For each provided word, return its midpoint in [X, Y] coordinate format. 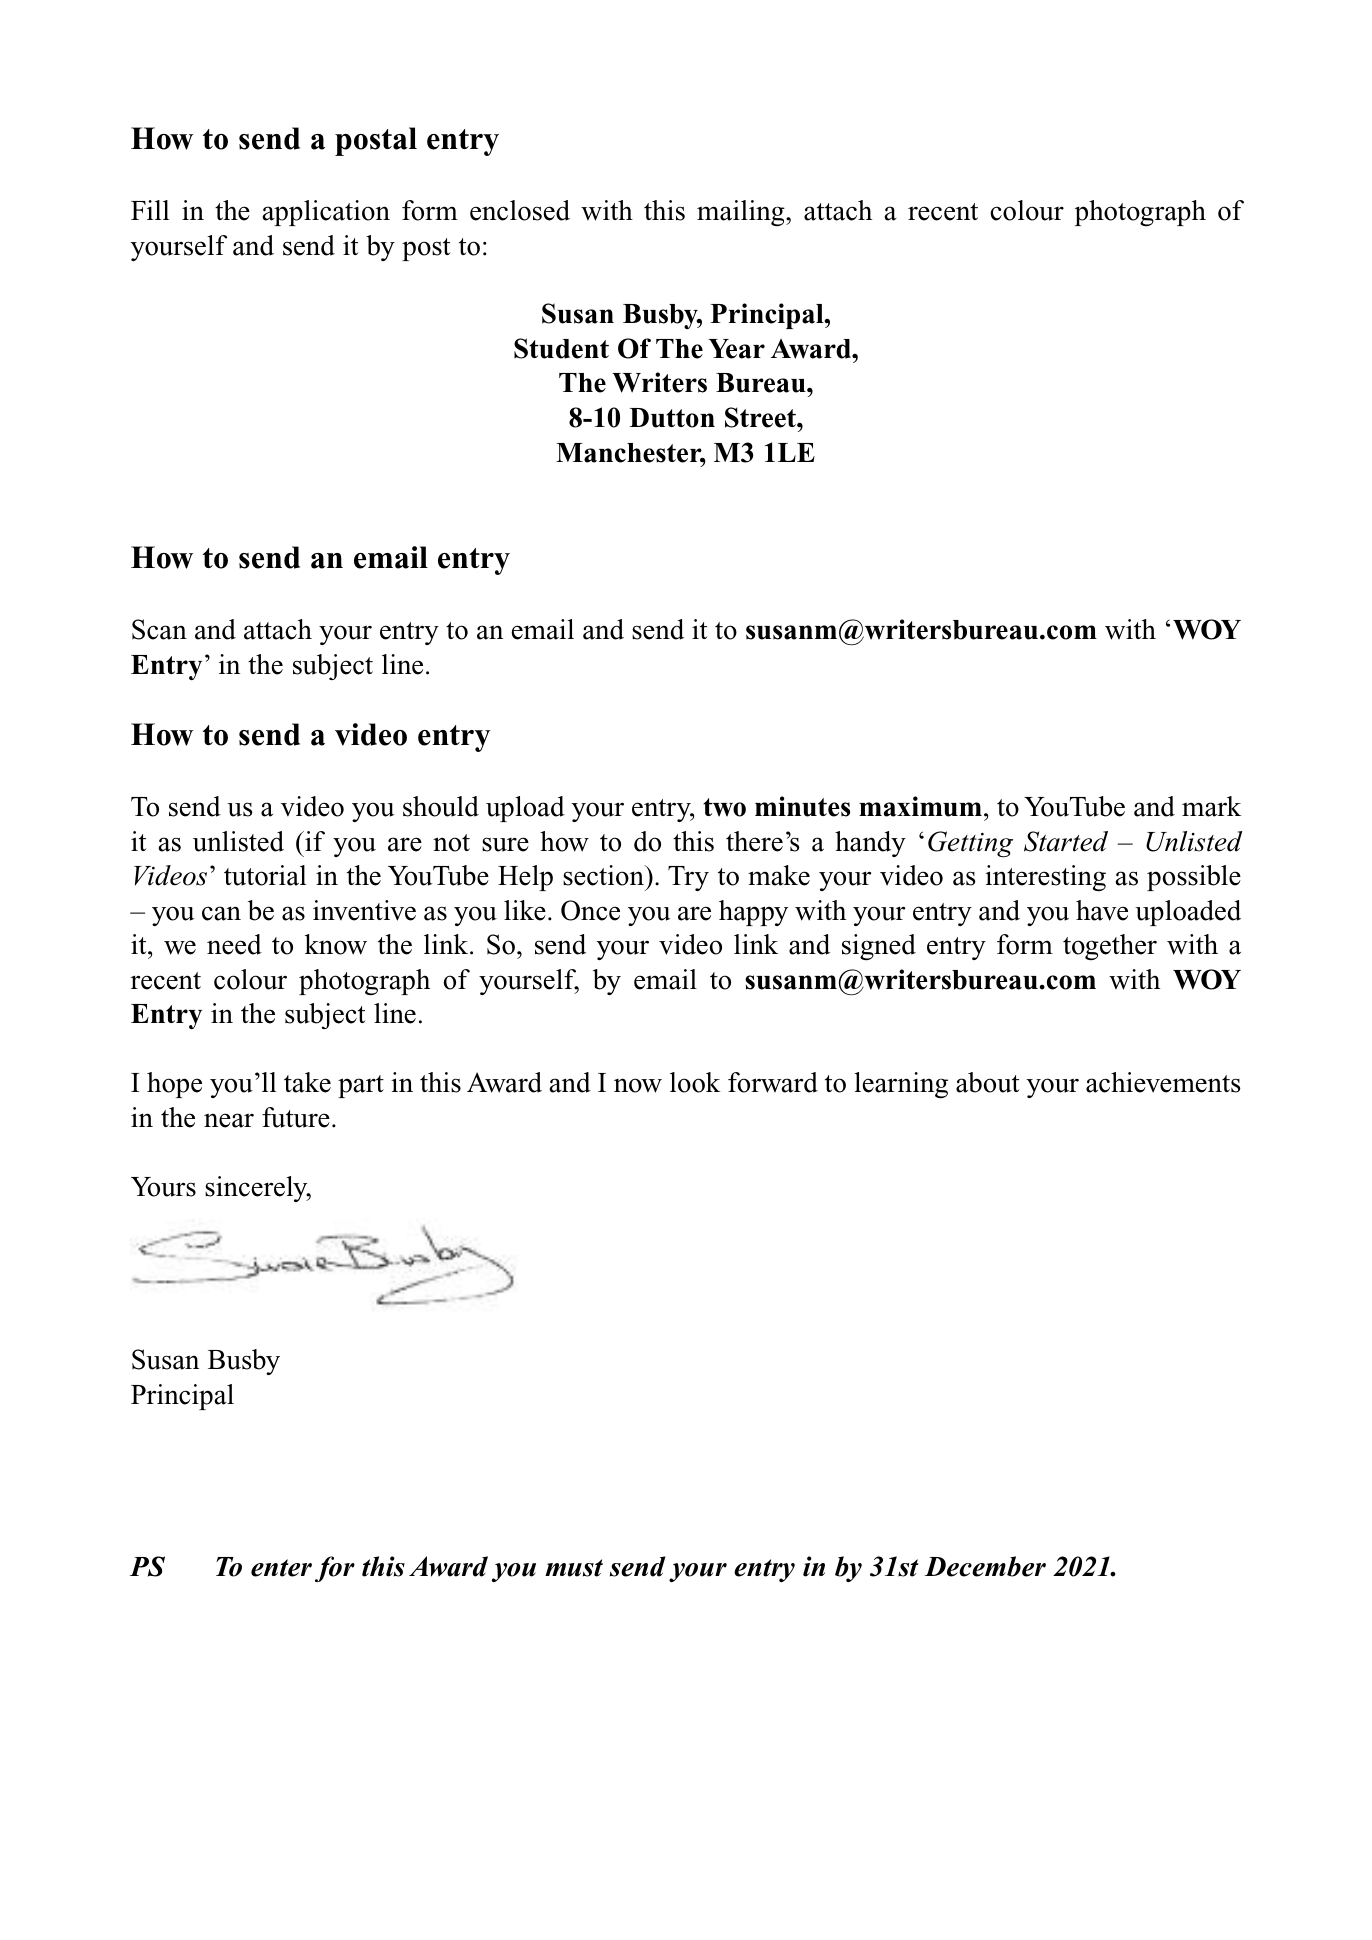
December [985, 1566]
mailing [742, 213]
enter [281, 1568]
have [1102, 910]
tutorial [265, 875]
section [604, 875]
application [326, 213]
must [574, 1568]
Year [736, 349]
